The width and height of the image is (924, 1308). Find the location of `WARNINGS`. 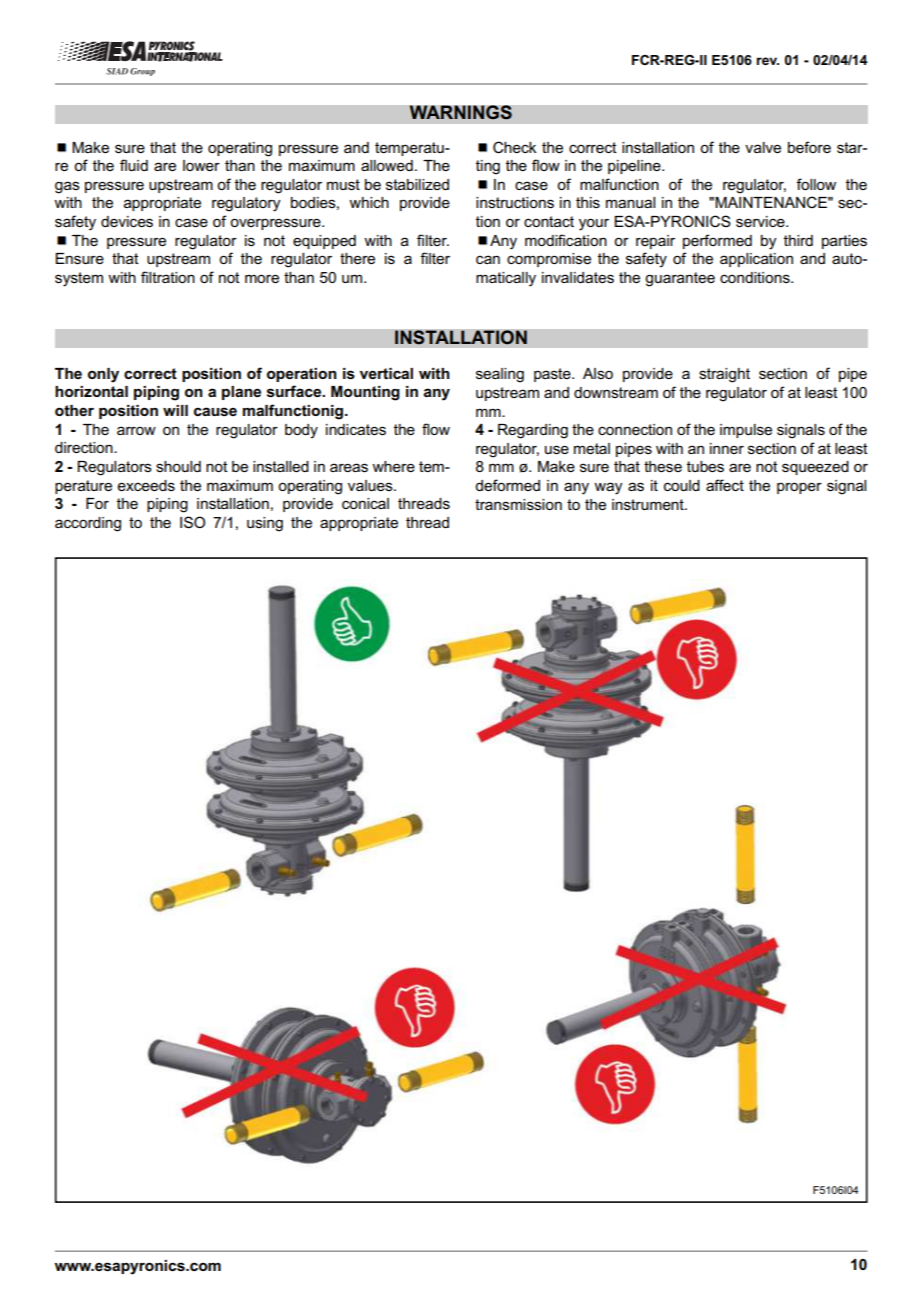

WARNINGS is located at coordinates (460, 112).
